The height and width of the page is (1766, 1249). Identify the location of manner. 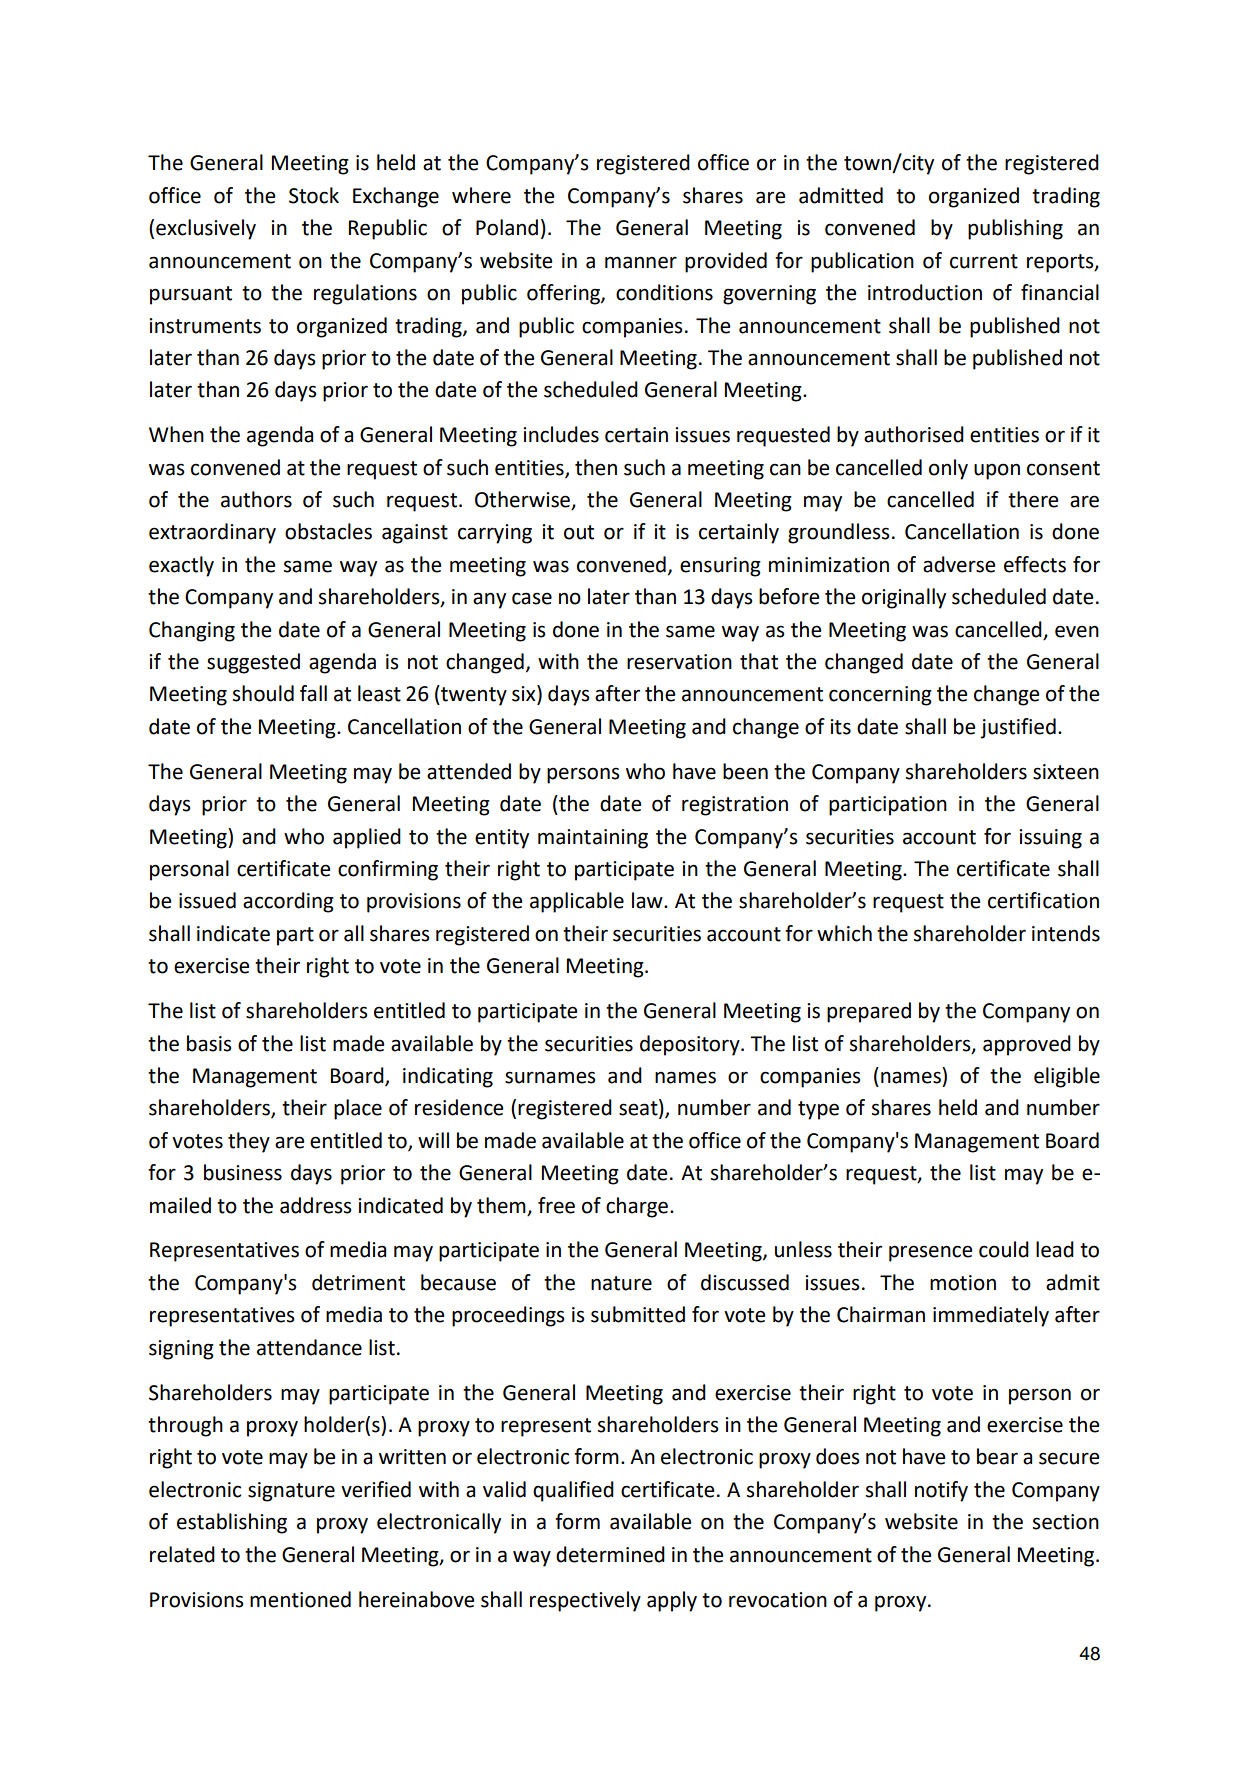
(641, 262).
